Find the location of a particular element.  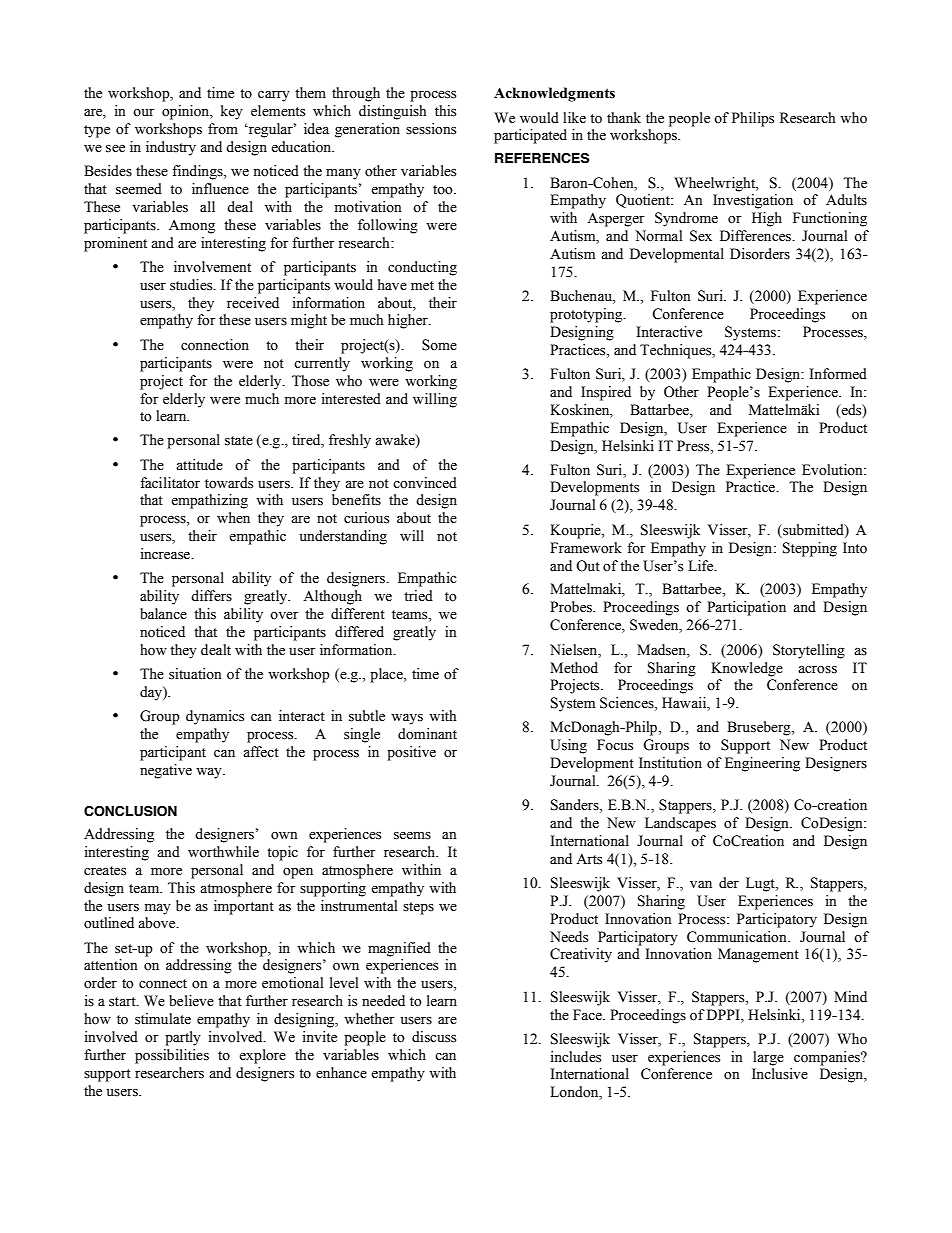

sessions is located at coordinates (431, 129).
